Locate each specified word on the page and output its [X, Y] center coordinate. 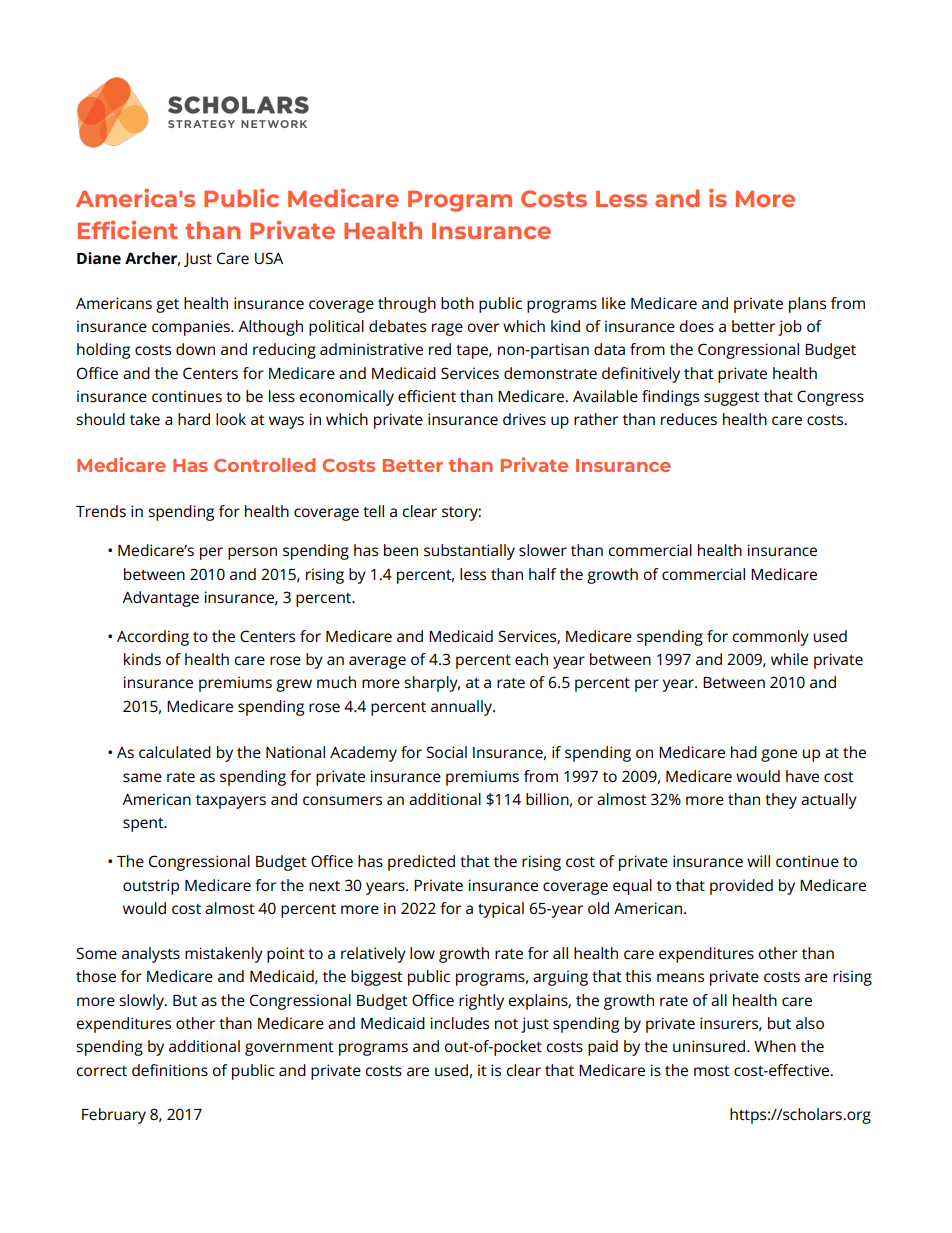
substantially [469, 552]
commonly [770, 638]
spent [144, 825]
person [252, 553]
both [457, 303]
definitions [170, 1070]
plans [807, 305]
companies [192, 328]
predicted [421, 863]
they [781, 801]
